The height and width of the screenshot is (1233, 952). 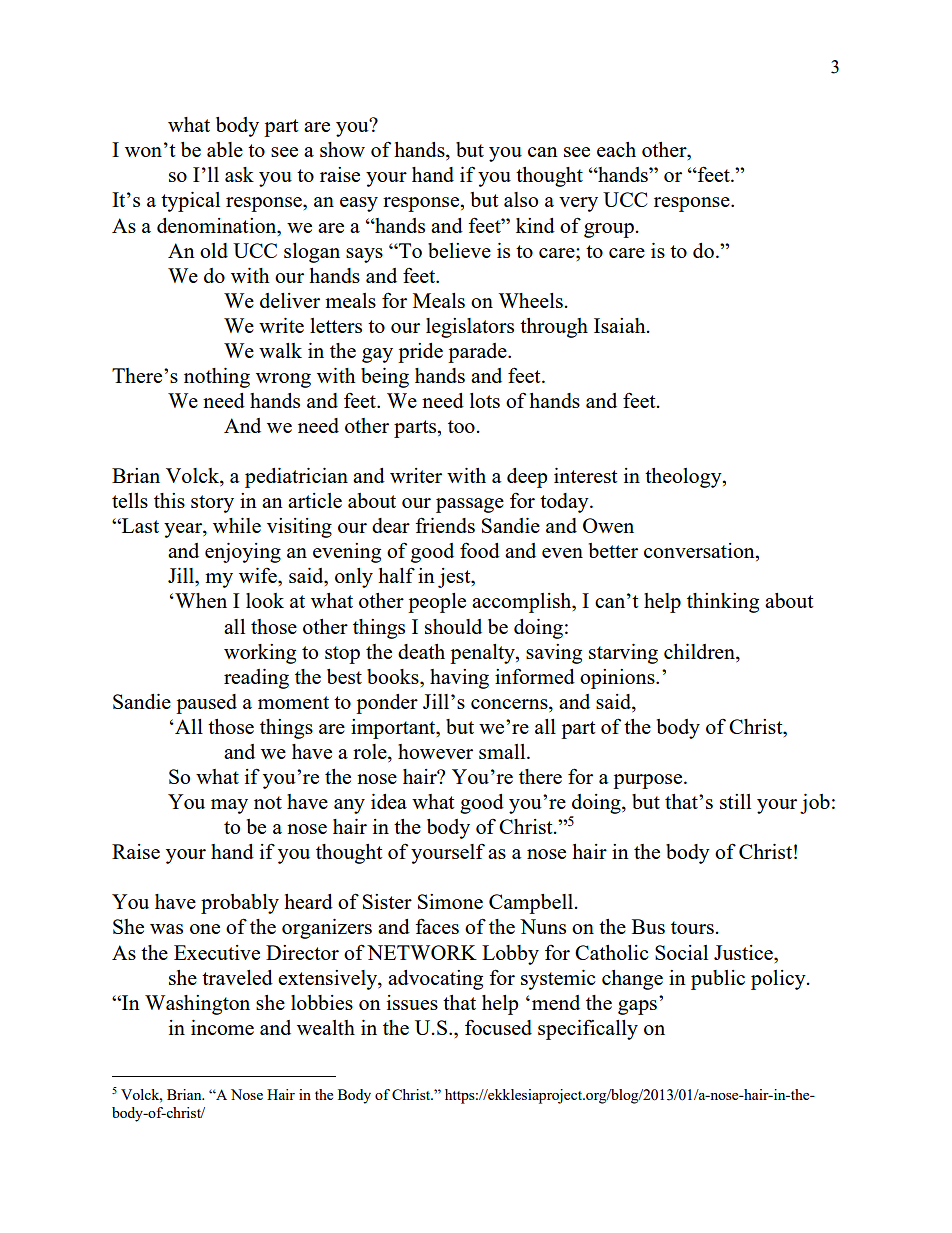 I want to click on lots, so click(x=485, y=400).
